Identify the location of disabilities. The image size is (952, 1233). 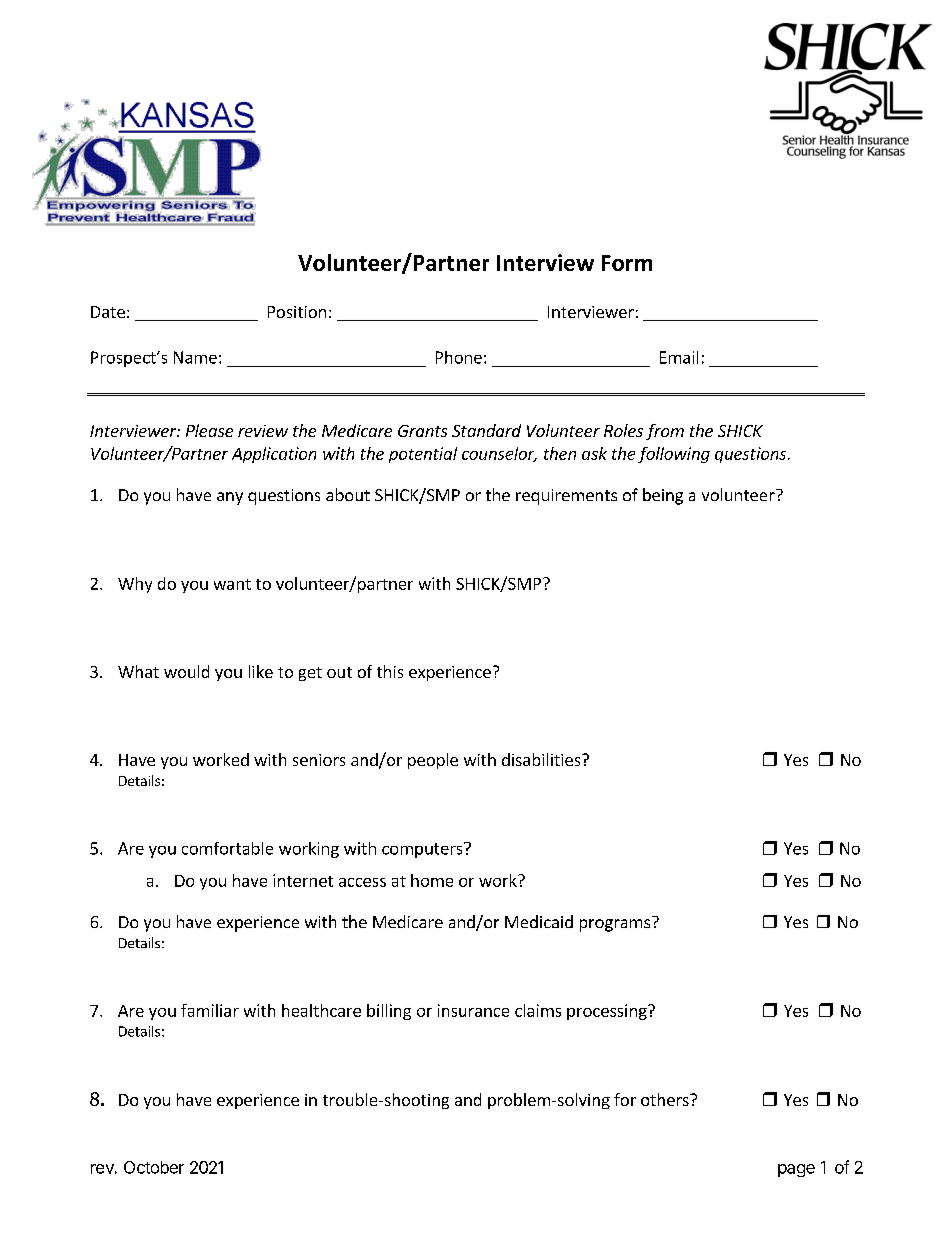
(542, 759).
